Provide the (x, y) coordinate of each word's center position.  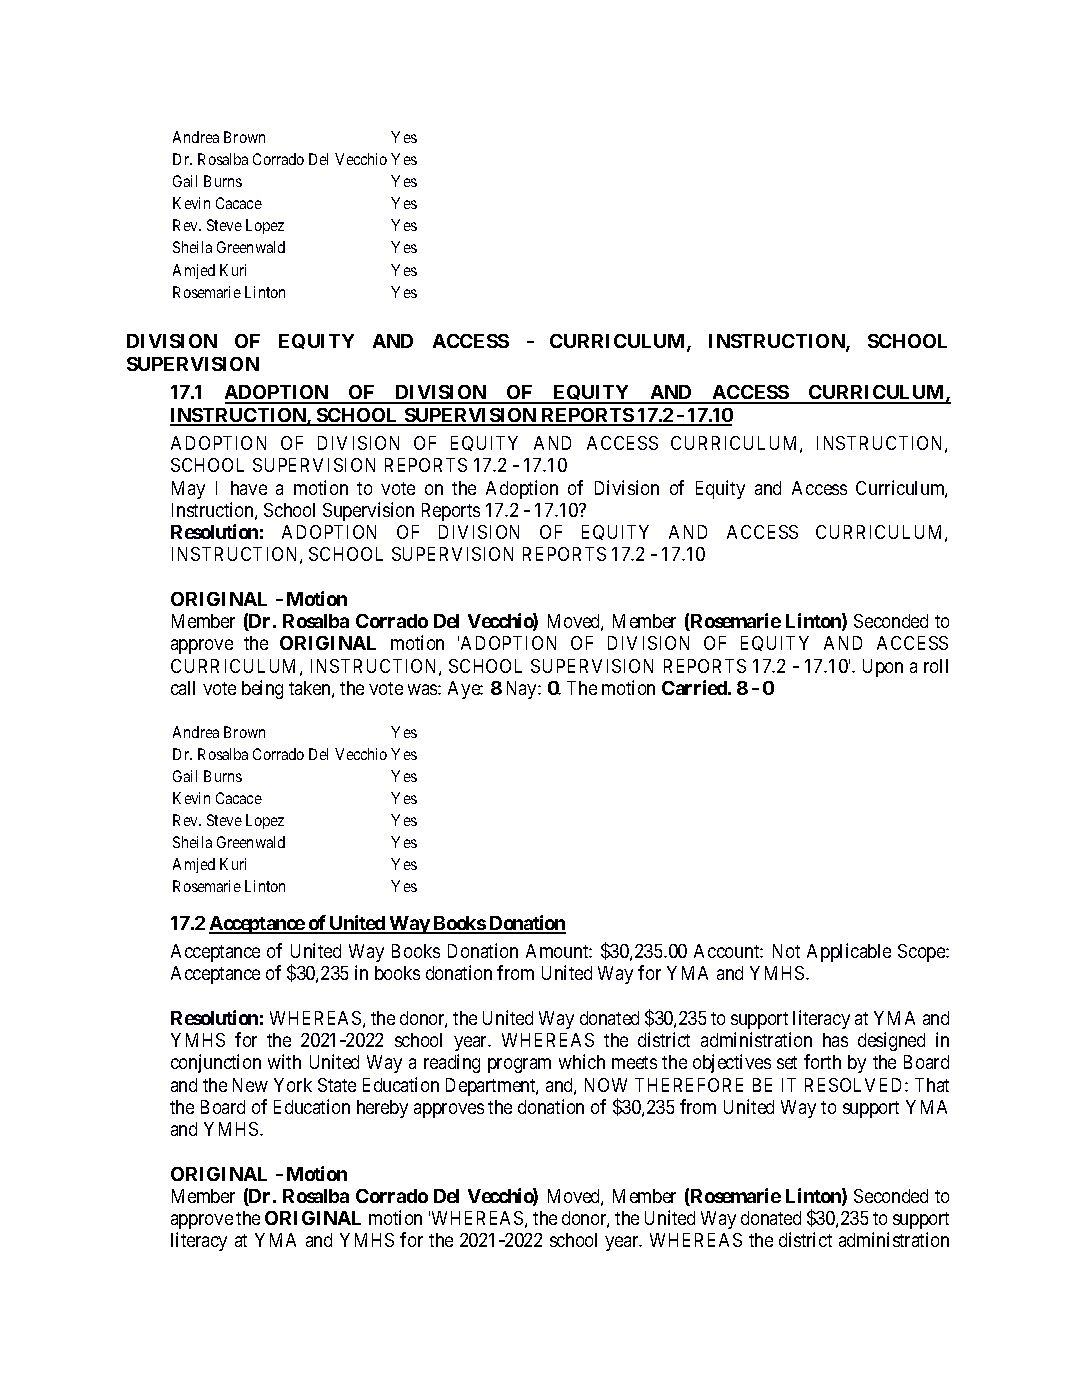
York (293, 1085)
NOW (606, 1085)
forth (822, 1061)
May (188, 490)
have (249, 488)
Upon (883, 668)
